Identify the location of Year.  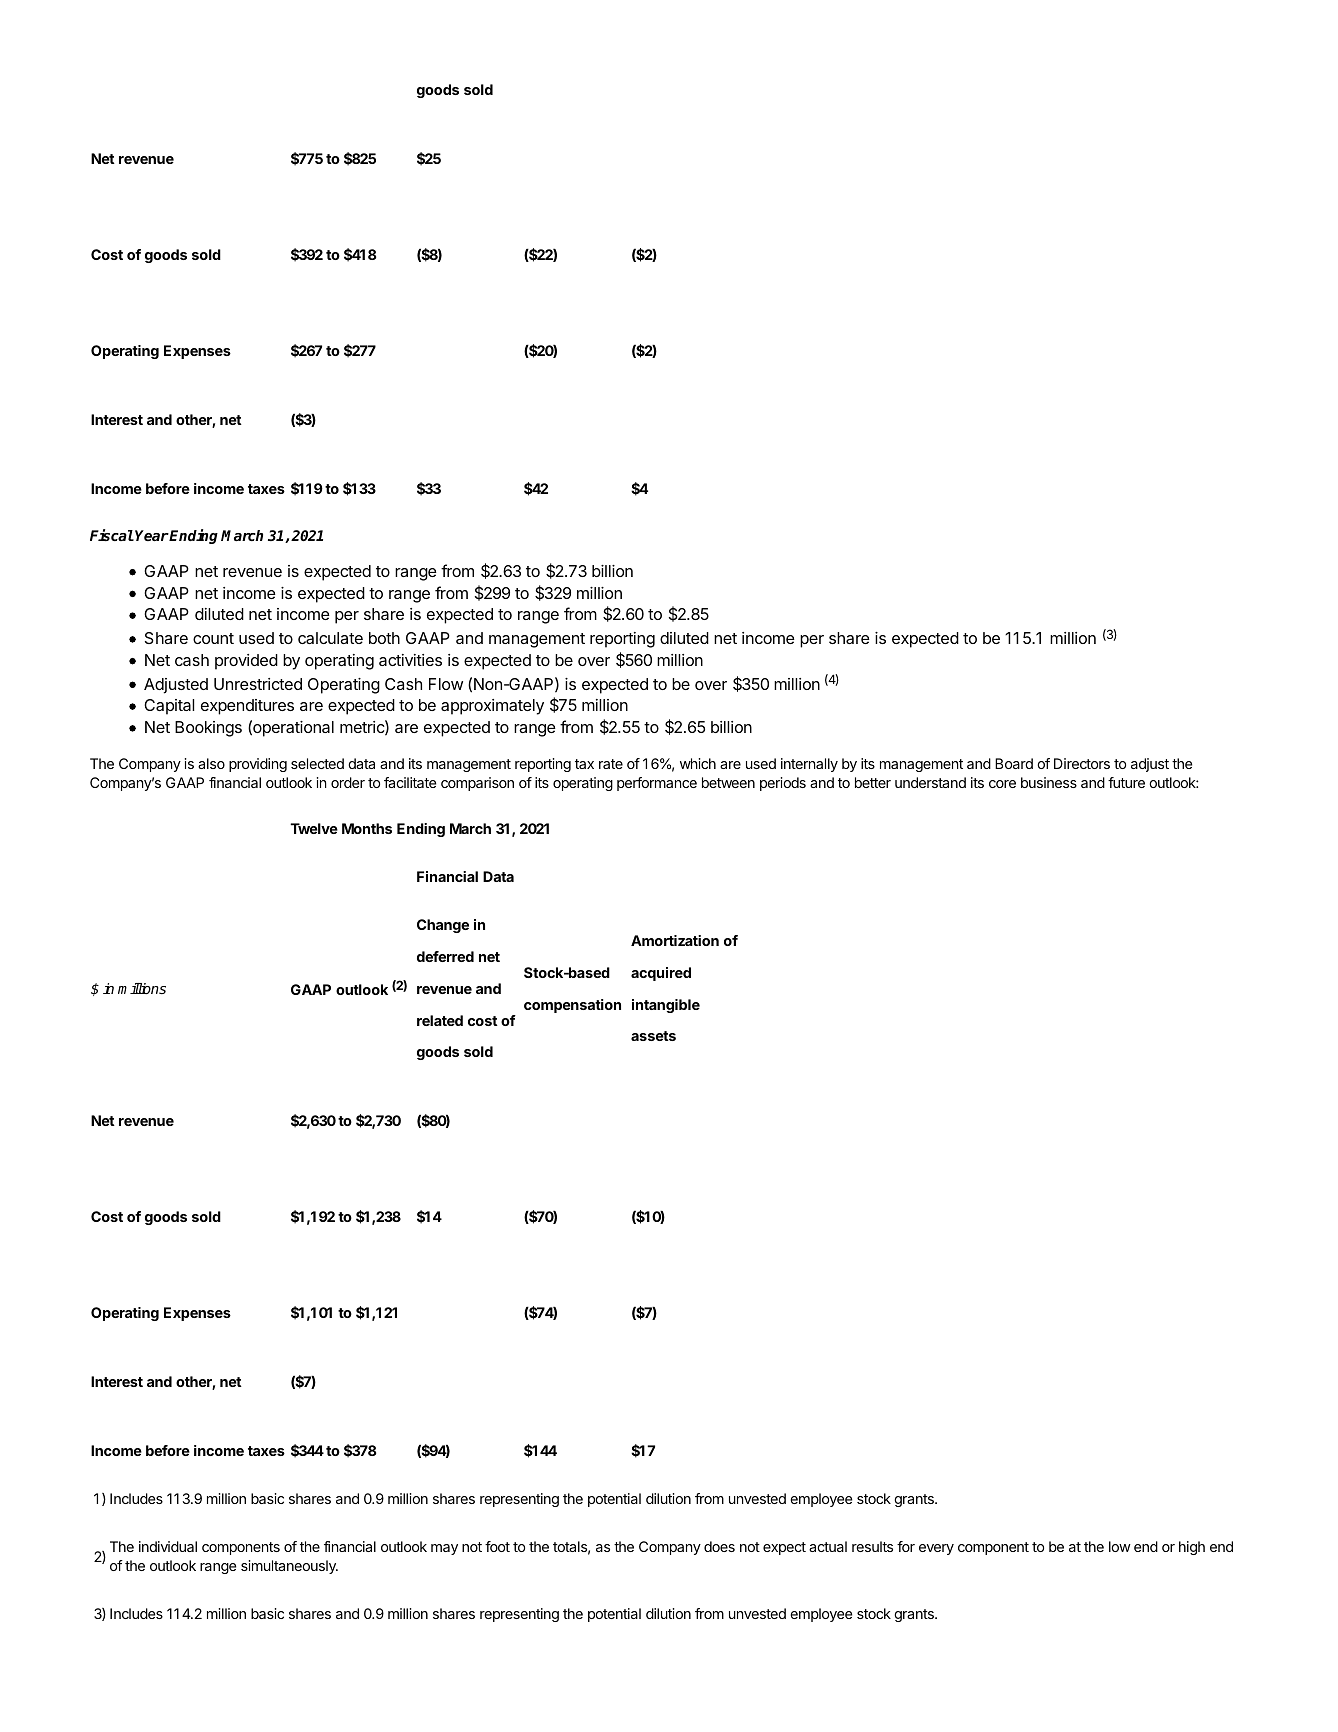
(152, 535).
